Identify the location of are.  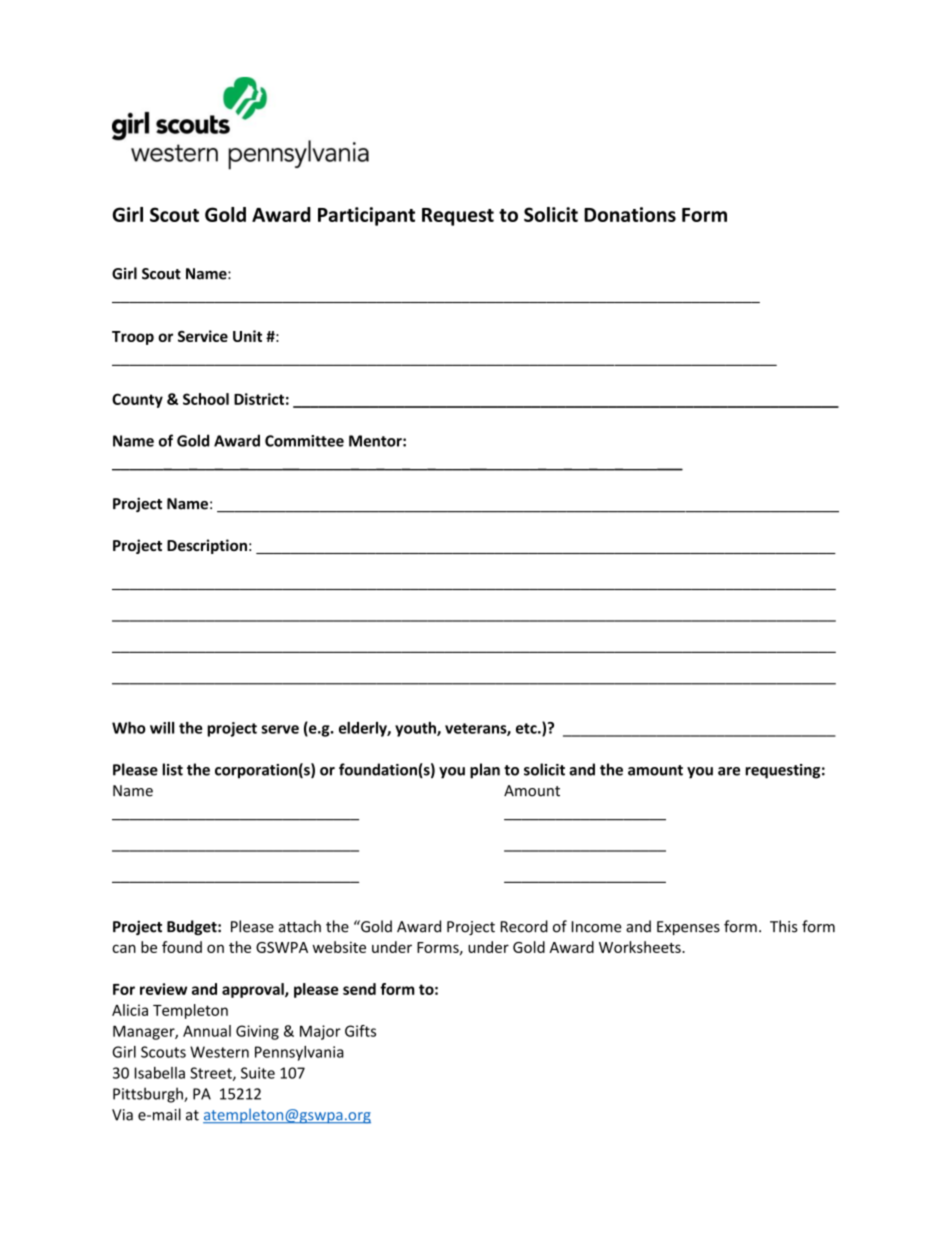
(729, 771).
